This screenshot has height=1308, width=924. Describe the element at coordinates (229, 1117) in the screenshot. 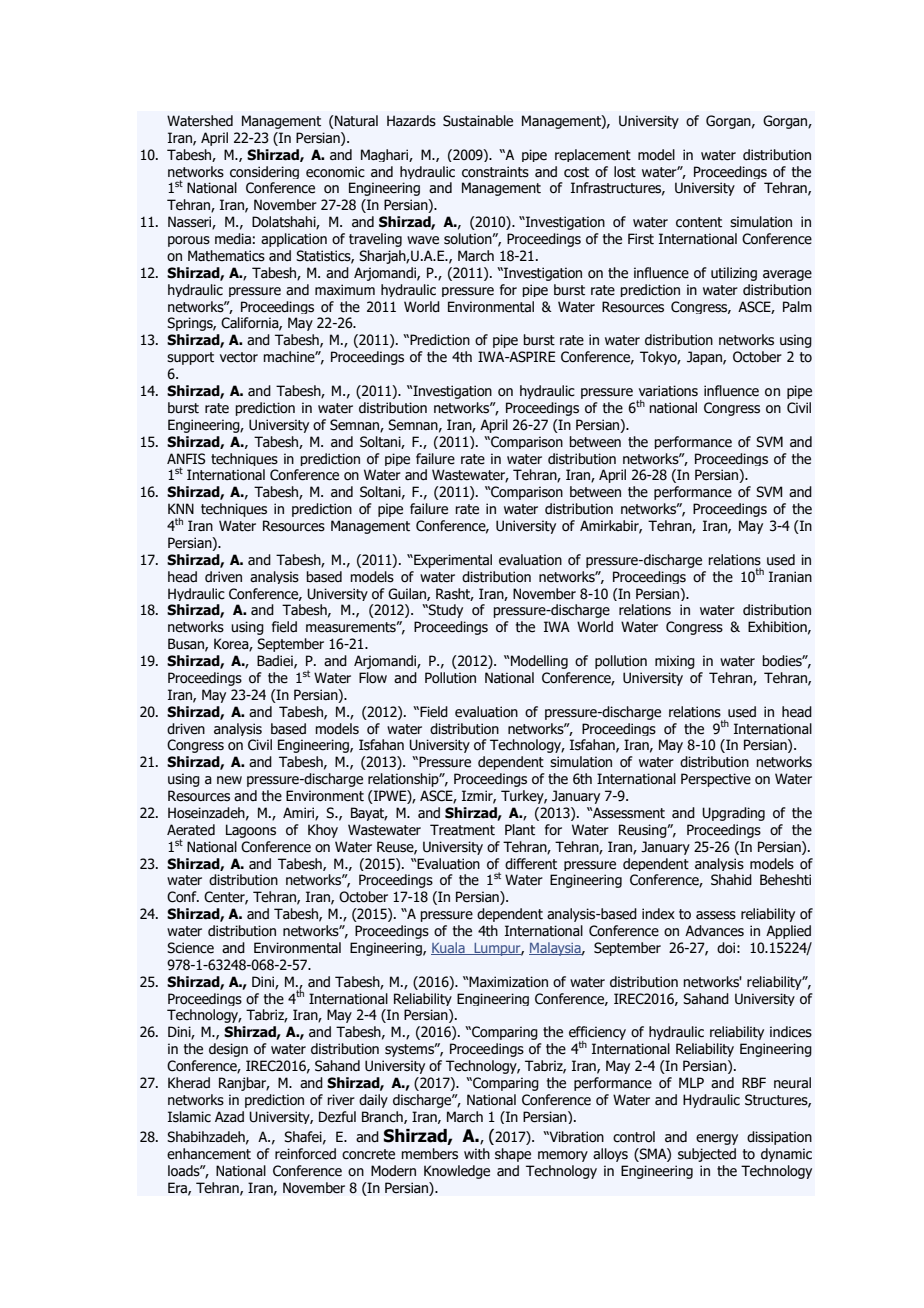

I see `Azad` at that location.
